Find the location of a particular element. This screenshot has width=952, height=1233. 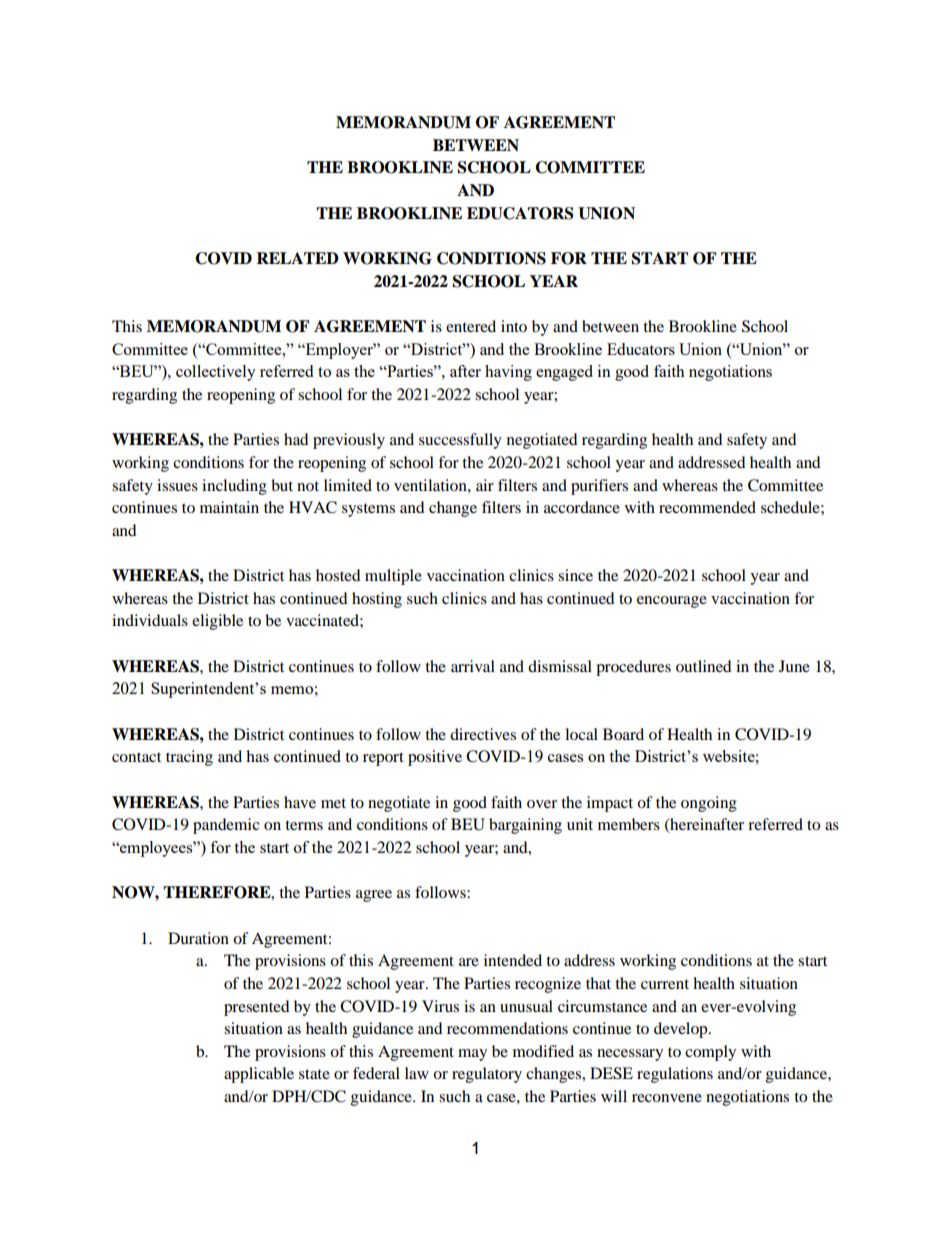

bargaining is located at coordinates (525, 826).
